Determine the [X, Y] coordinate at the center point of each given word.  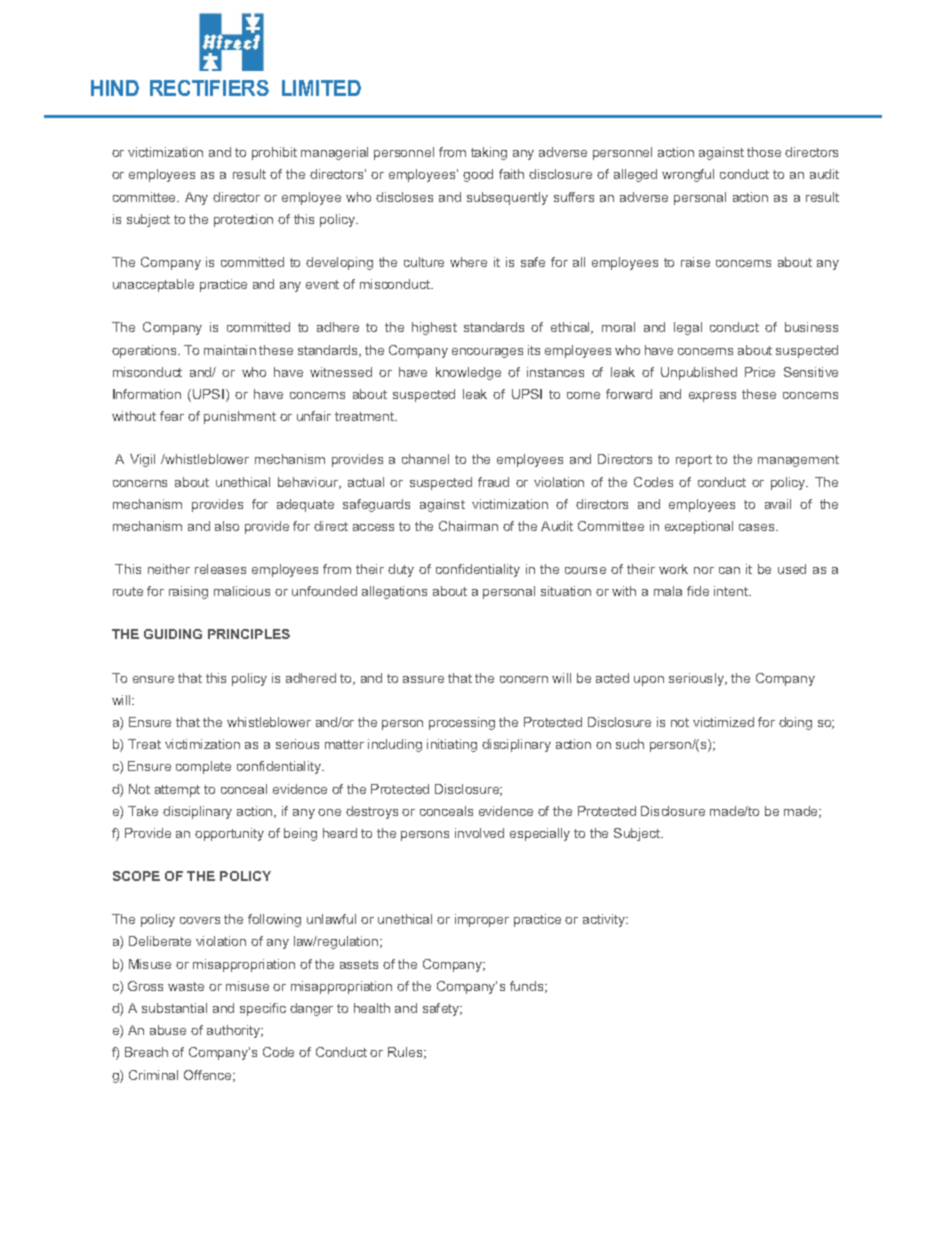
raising [188, 592]
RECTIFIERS [209, 88]
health [372, 1008]
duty [401, 570]
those [764, 152]
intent [732, 591]
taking [489, 153]
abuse [168, 1030]
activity [605, 920]
